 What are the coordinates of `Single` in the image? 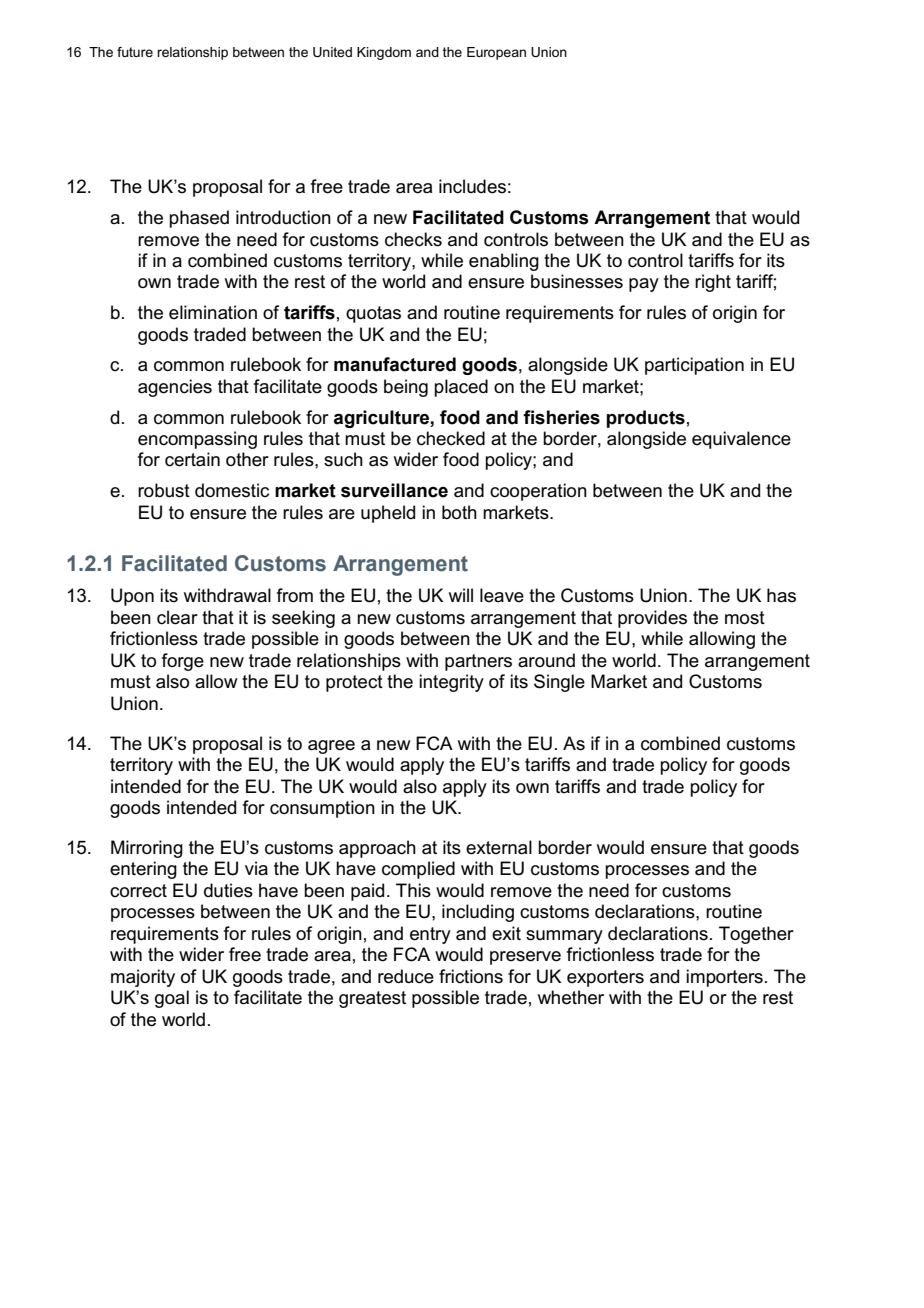 It's located at (559, 683).
